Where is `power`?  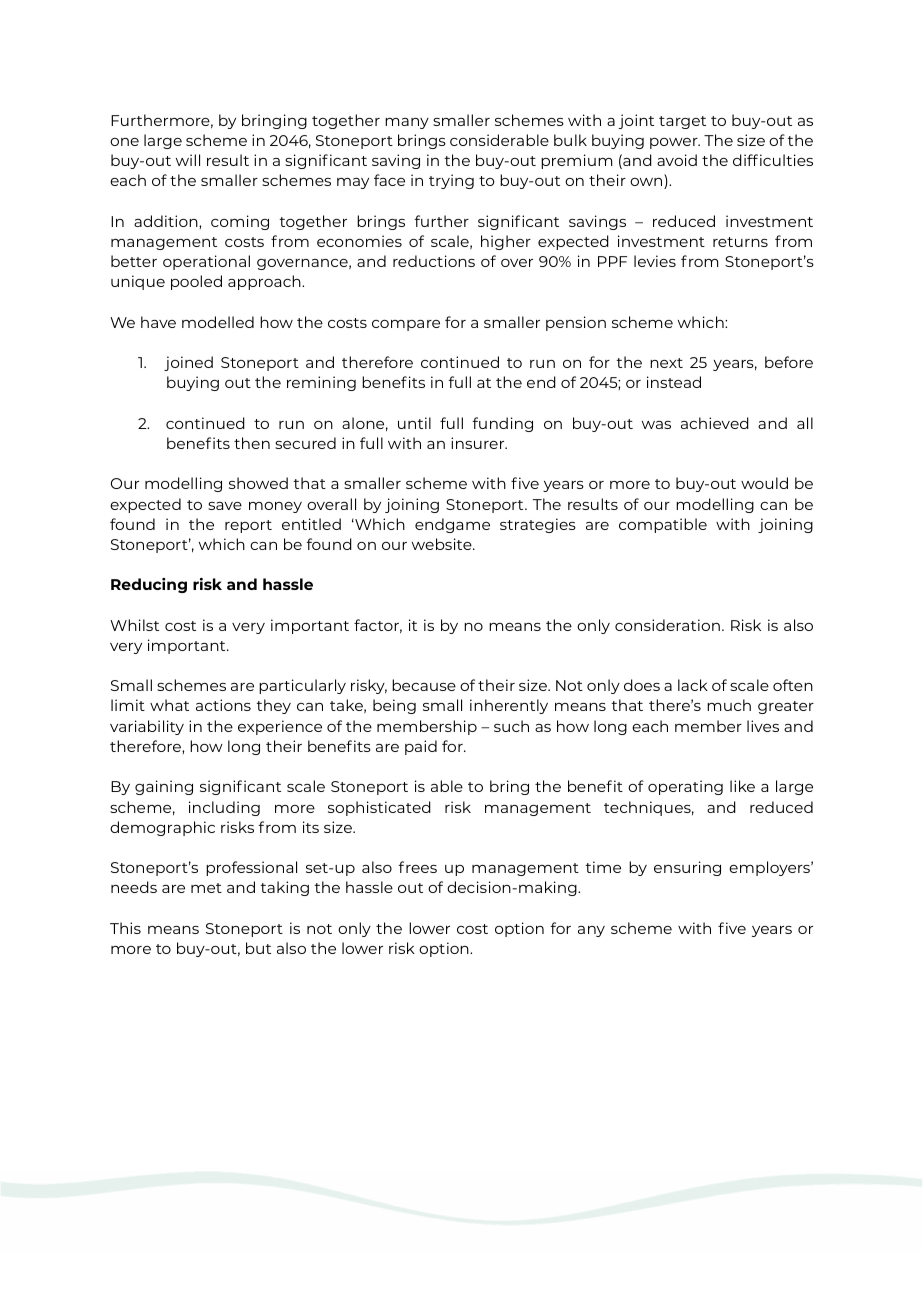
power is located at coordinates (675, 143).
